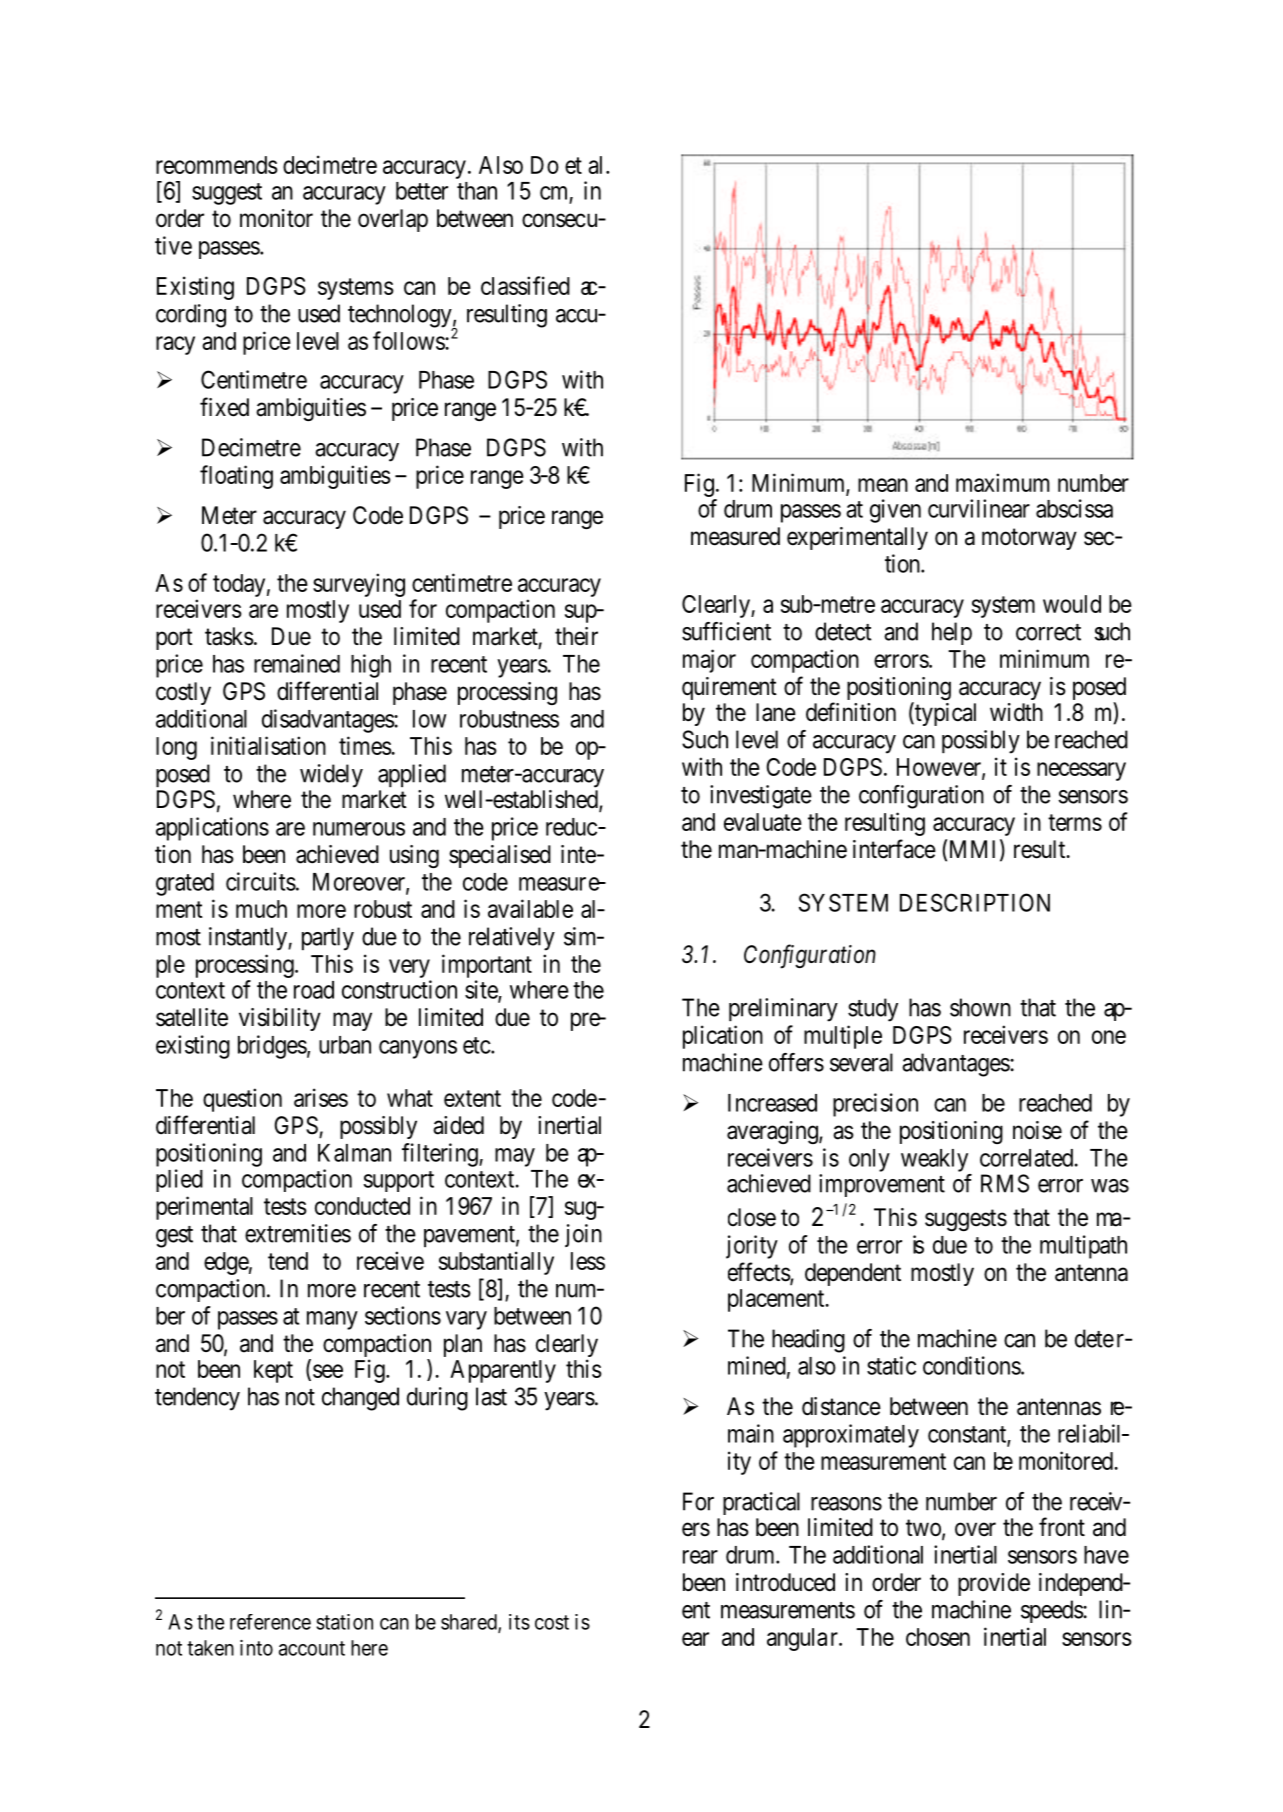 This document has height=1812, width=1283. Describe the element at coordinates (576, 636) in the document. I see `their` at that location.
